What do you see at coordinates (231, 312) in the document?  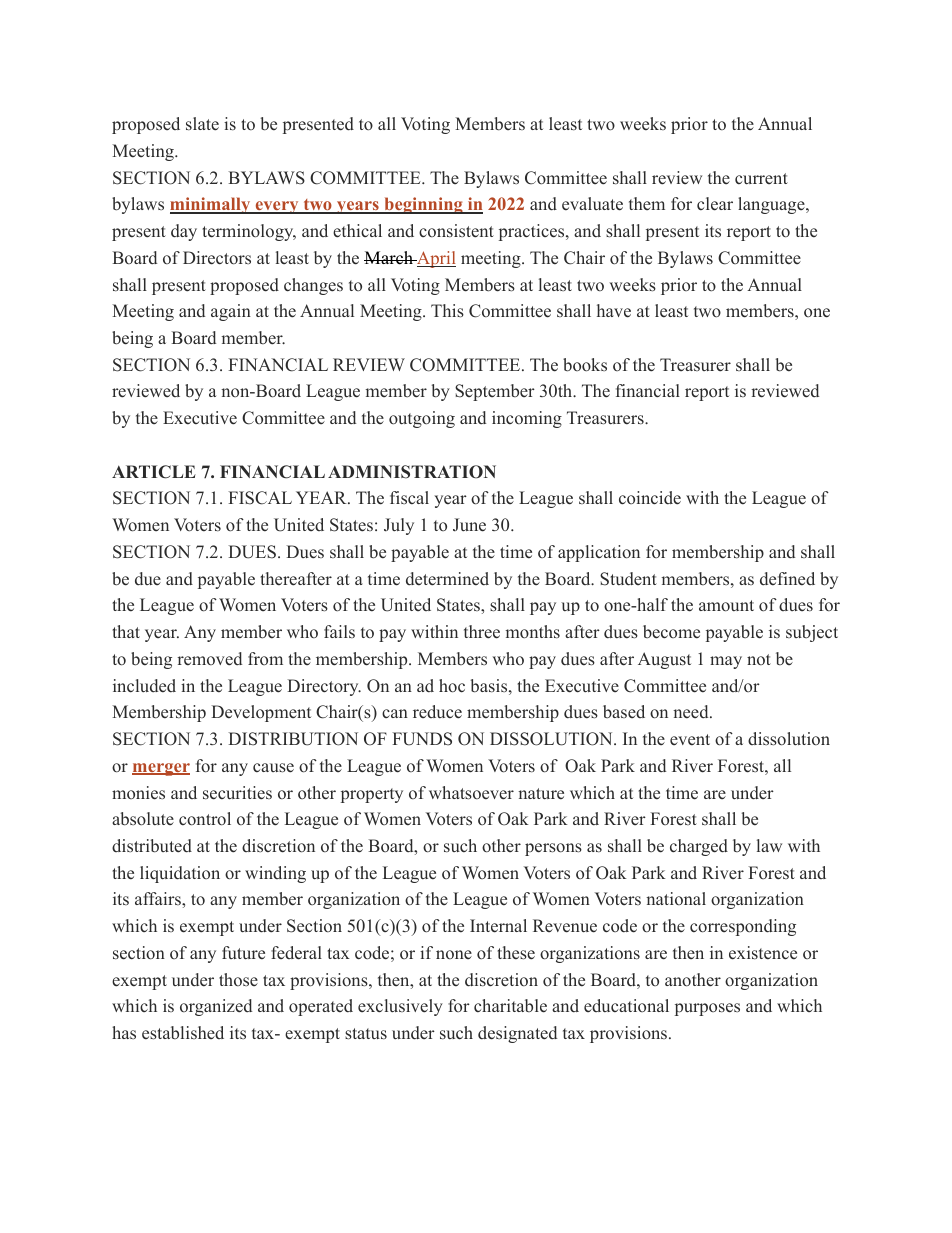 I see `again` at bounding box center [231, 312].
